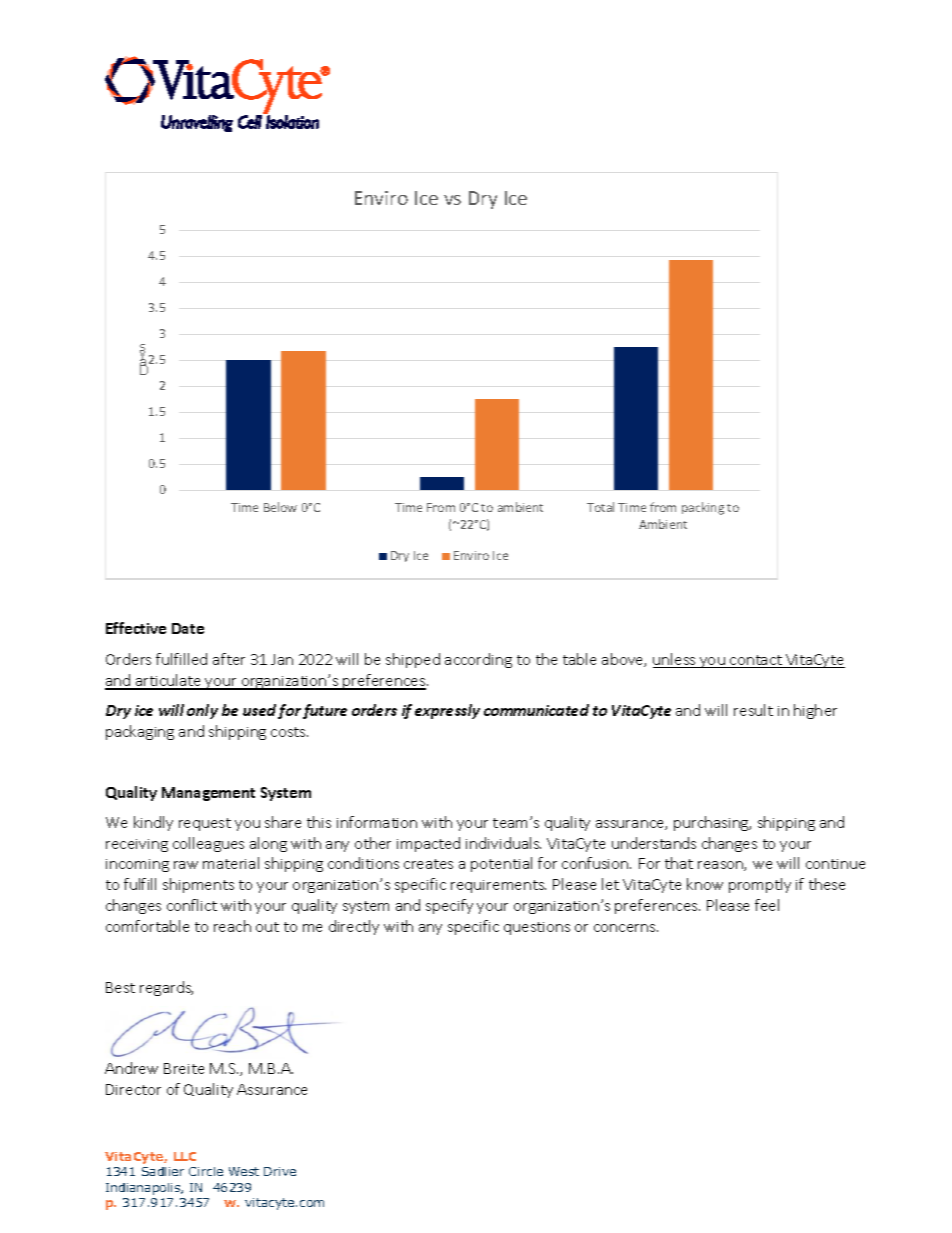  Describe the element at coordinates (503, 843) in the page. I see `individuals` at that location.
